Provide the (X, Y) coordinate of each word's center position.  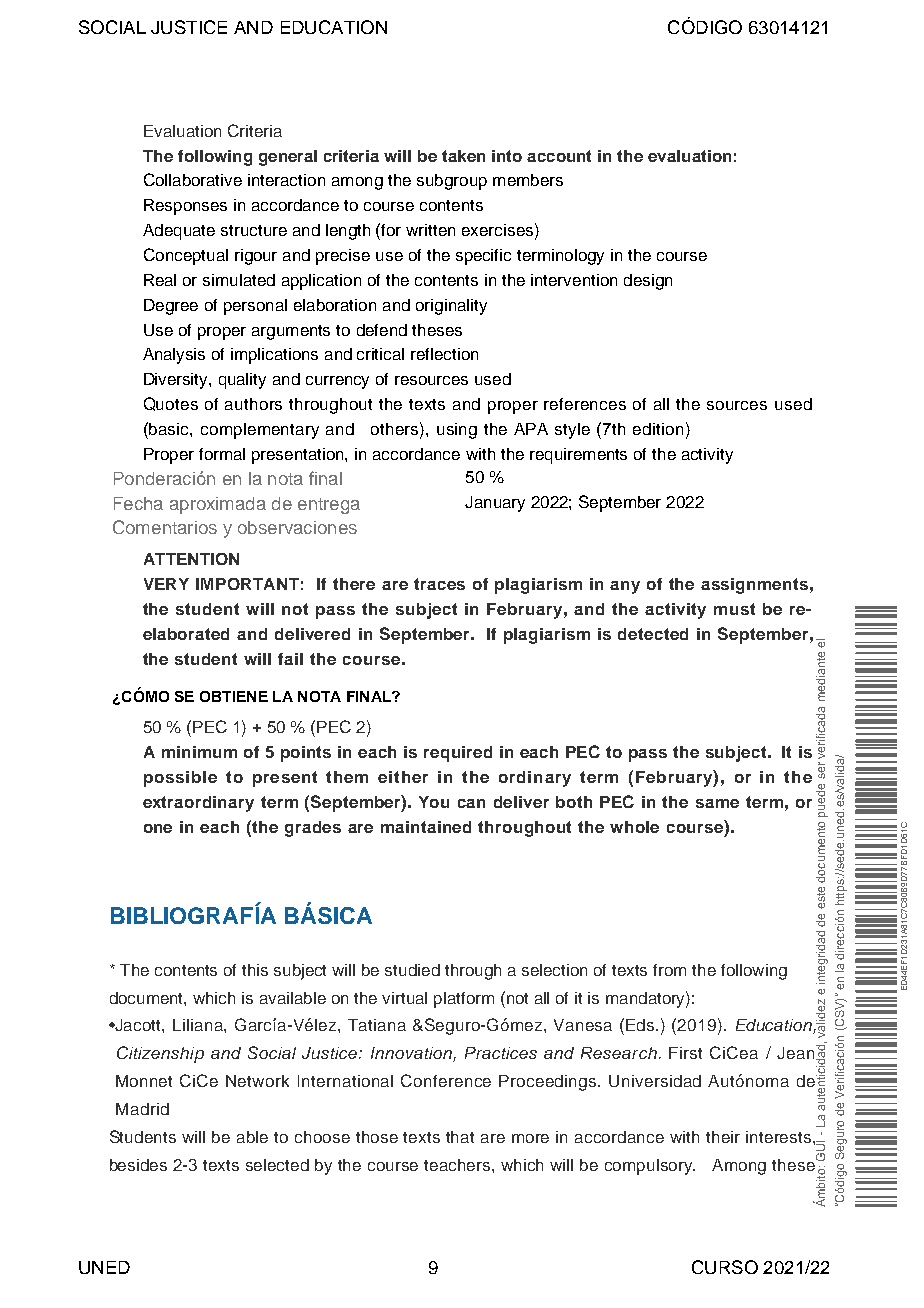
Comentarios (165, 527)
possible (180, 779)
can (471, 803)
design (648, 282)
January (495, 504)
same (717, 803)
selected (277, 1165)
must (734, 609)
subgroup (452, 182)
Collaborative (193, 179)
